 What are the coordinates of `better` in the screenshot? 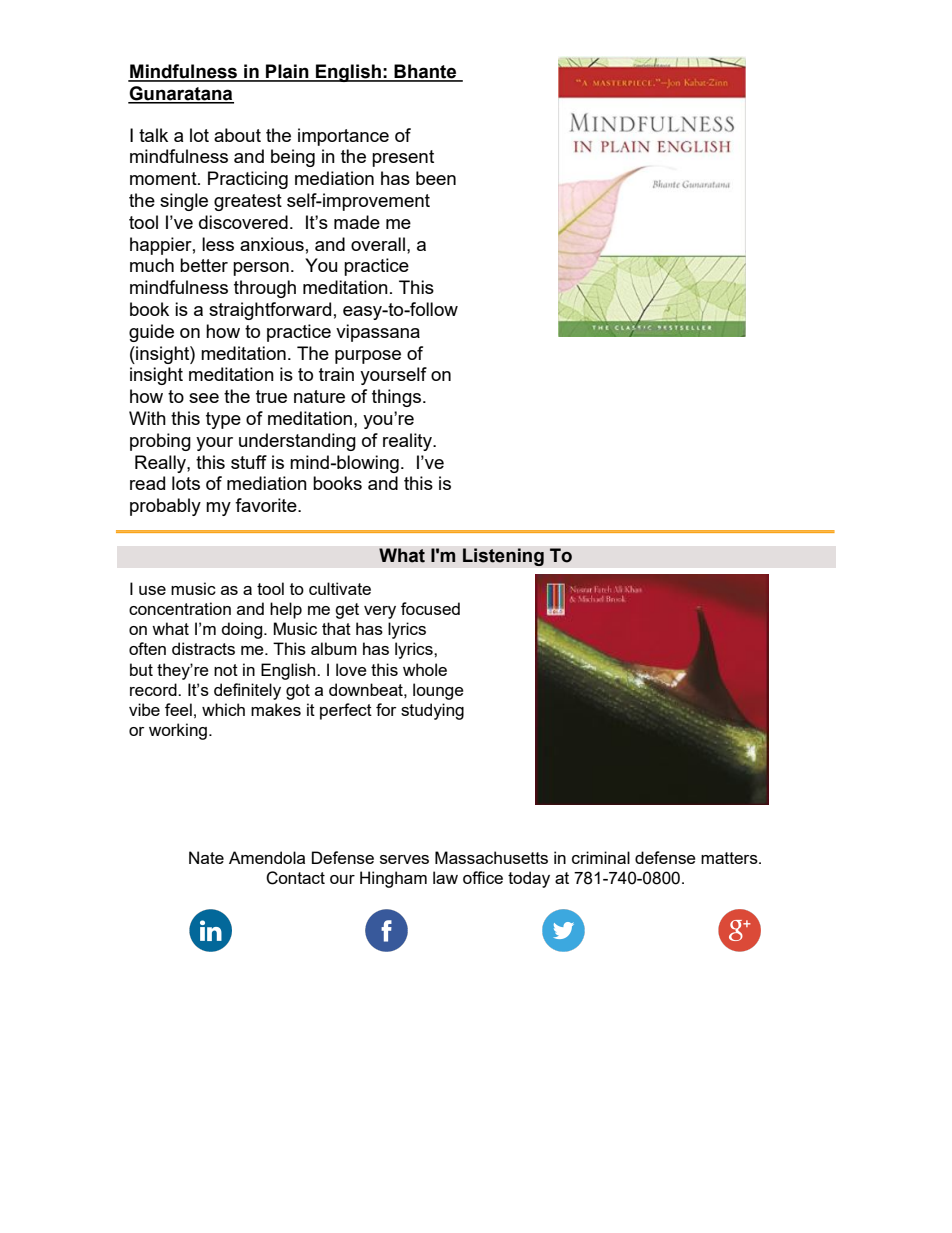 It's located at (204, 265).
